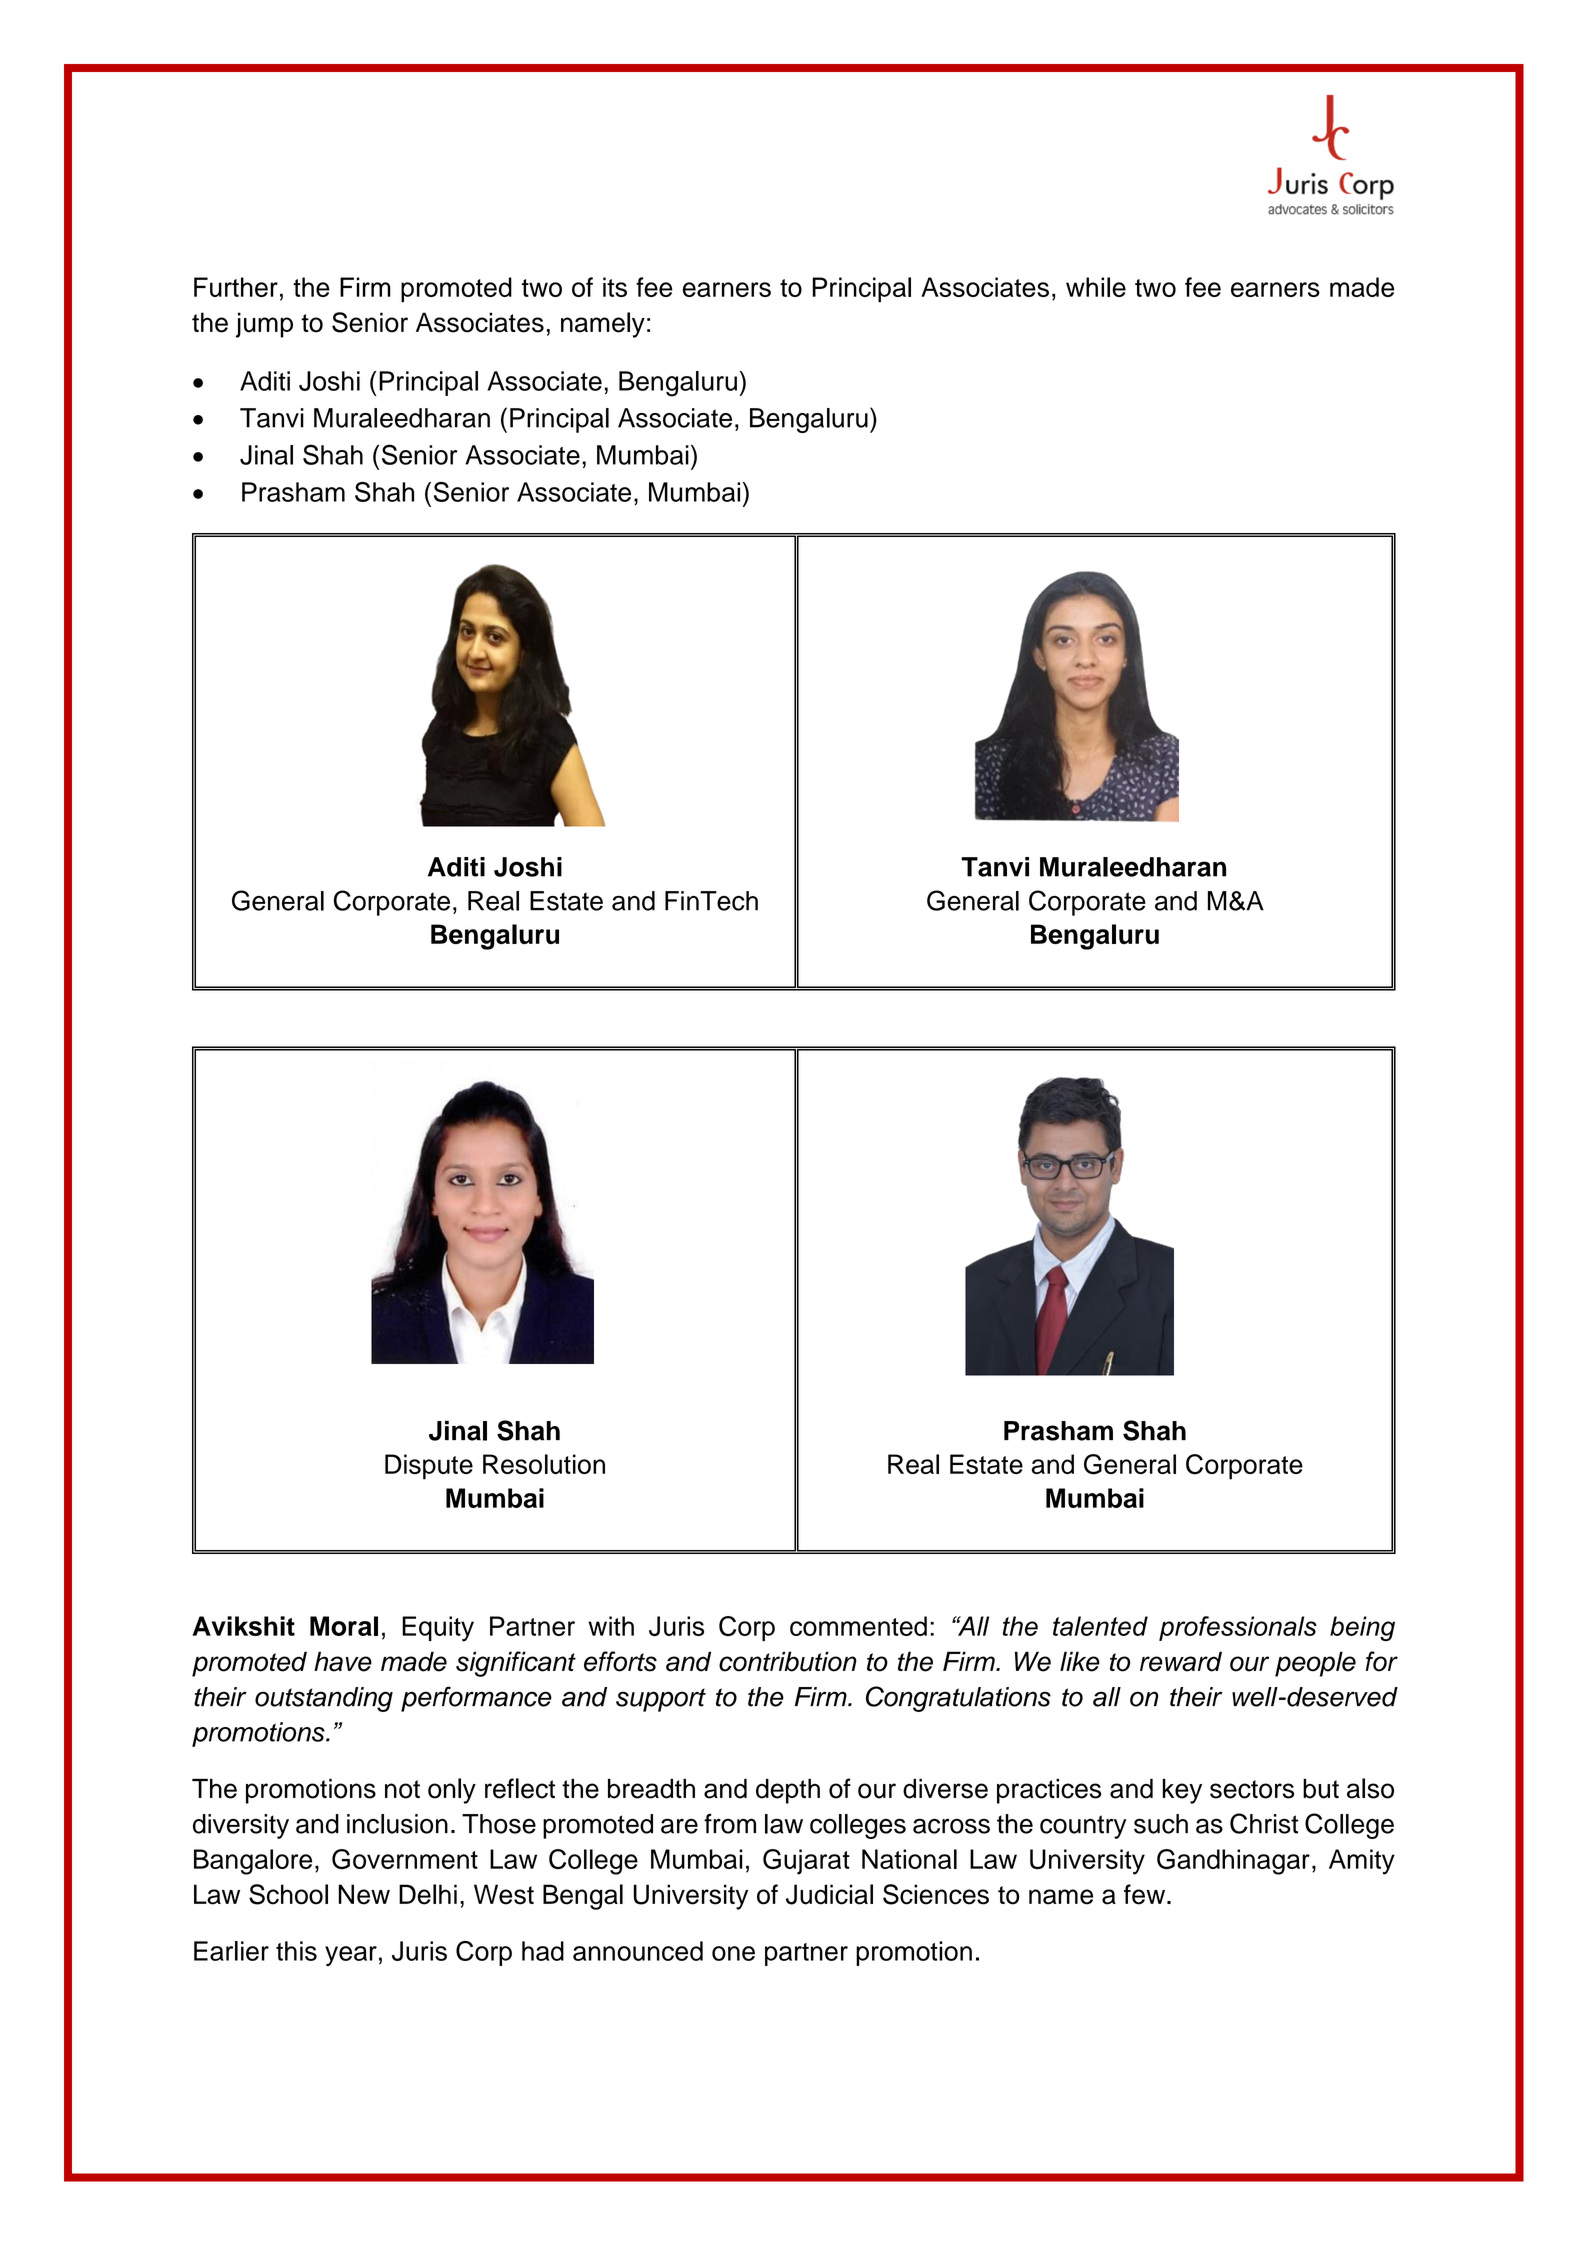 The image size is (1587, 2245). What do you see at coordinates (1100, 1626) in the screenshot?
I see `talented` at bounding box center [1100, 1626].
